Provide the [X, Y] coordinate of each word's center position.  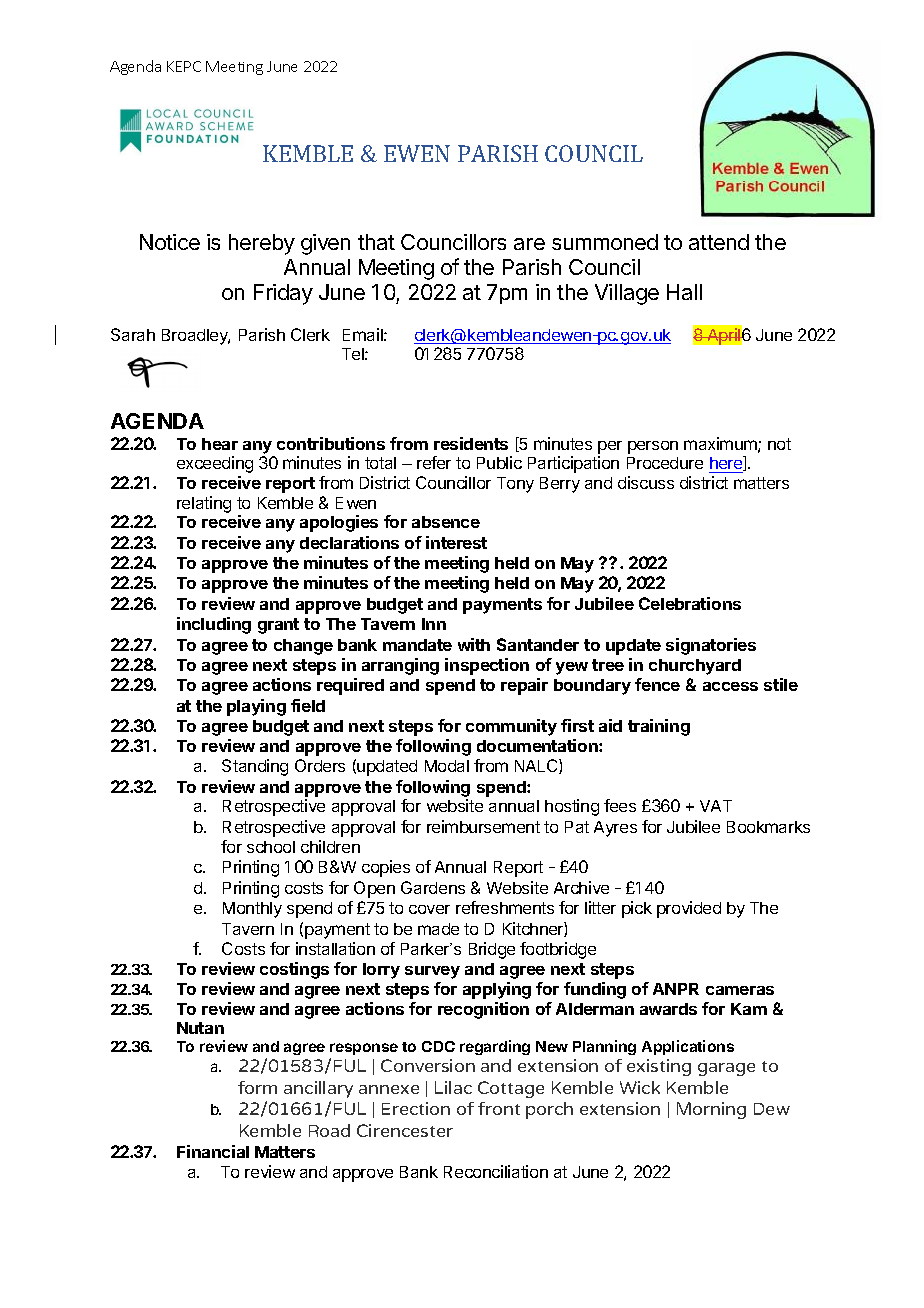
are [529, 244]
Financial [213, 1151]
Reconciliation [496, 1171]
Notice [170, 242]
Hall [684, 292]
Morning [711, 1110]
